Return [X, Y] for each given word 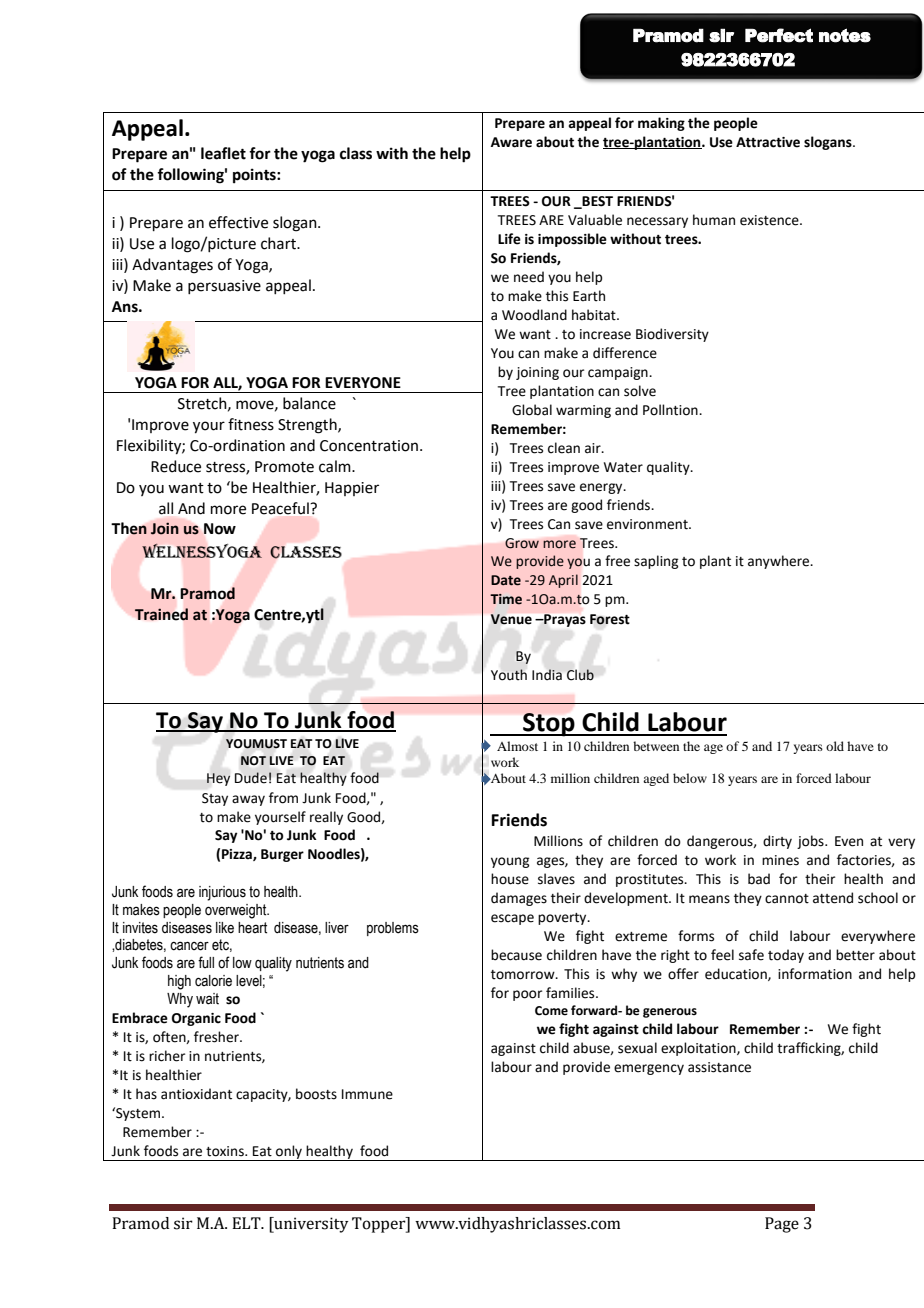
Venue [511, 619]
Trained [161, 614]
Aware [511, 142]
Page [782, 1225]
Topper [380, 1225]
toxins [226, 1151]
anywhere [780, 562]
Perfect [779, 35]
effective [238, 222]
